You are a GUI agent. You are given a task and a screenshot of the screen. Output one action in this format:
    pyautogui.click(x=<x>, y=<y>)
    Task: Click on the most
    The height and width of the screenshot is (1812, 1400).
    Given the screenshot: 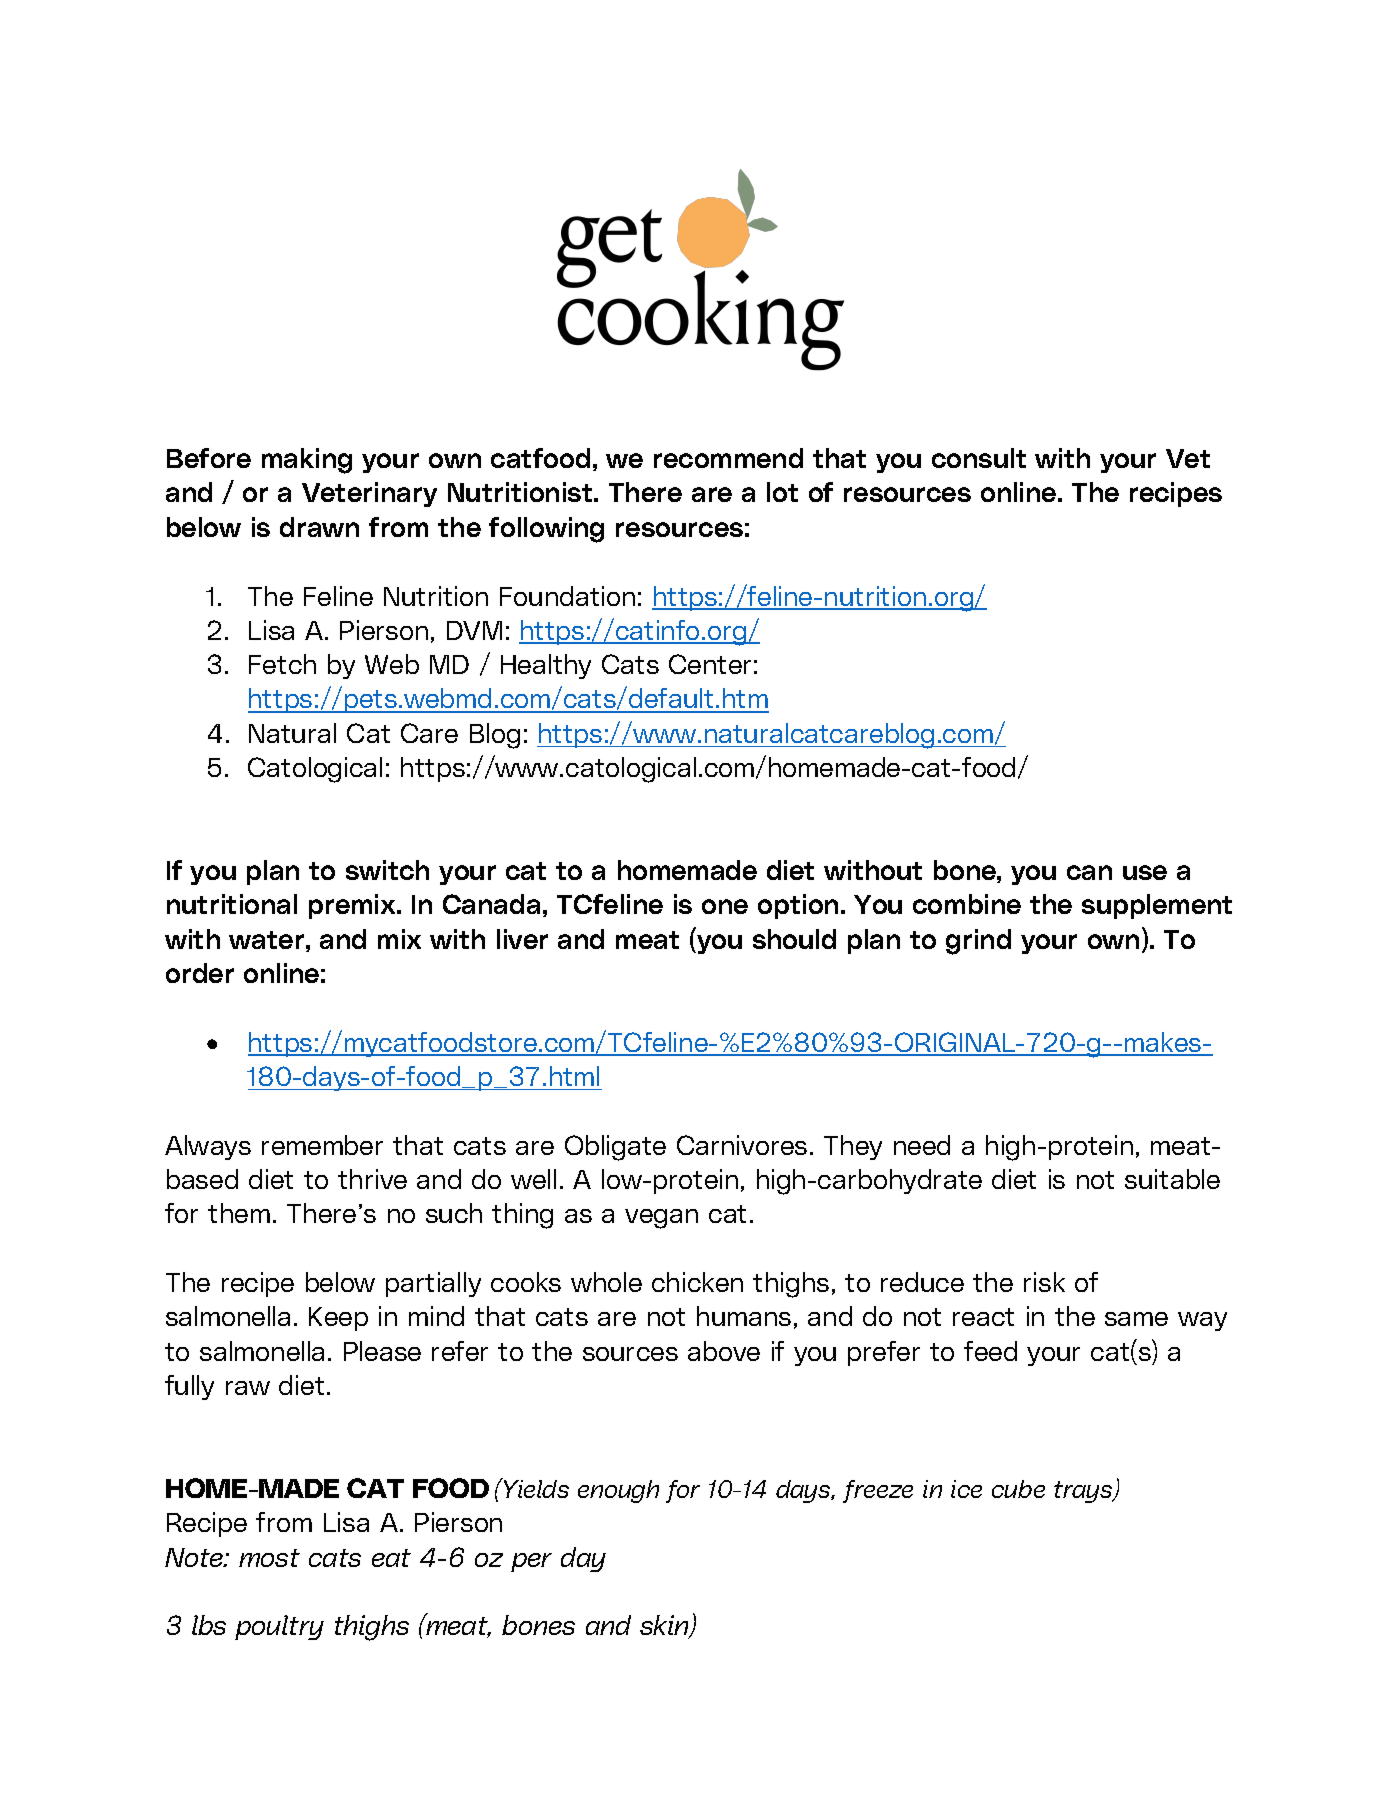 What is the action you would take?
    pyautogui.click(x=269, y=1558)
